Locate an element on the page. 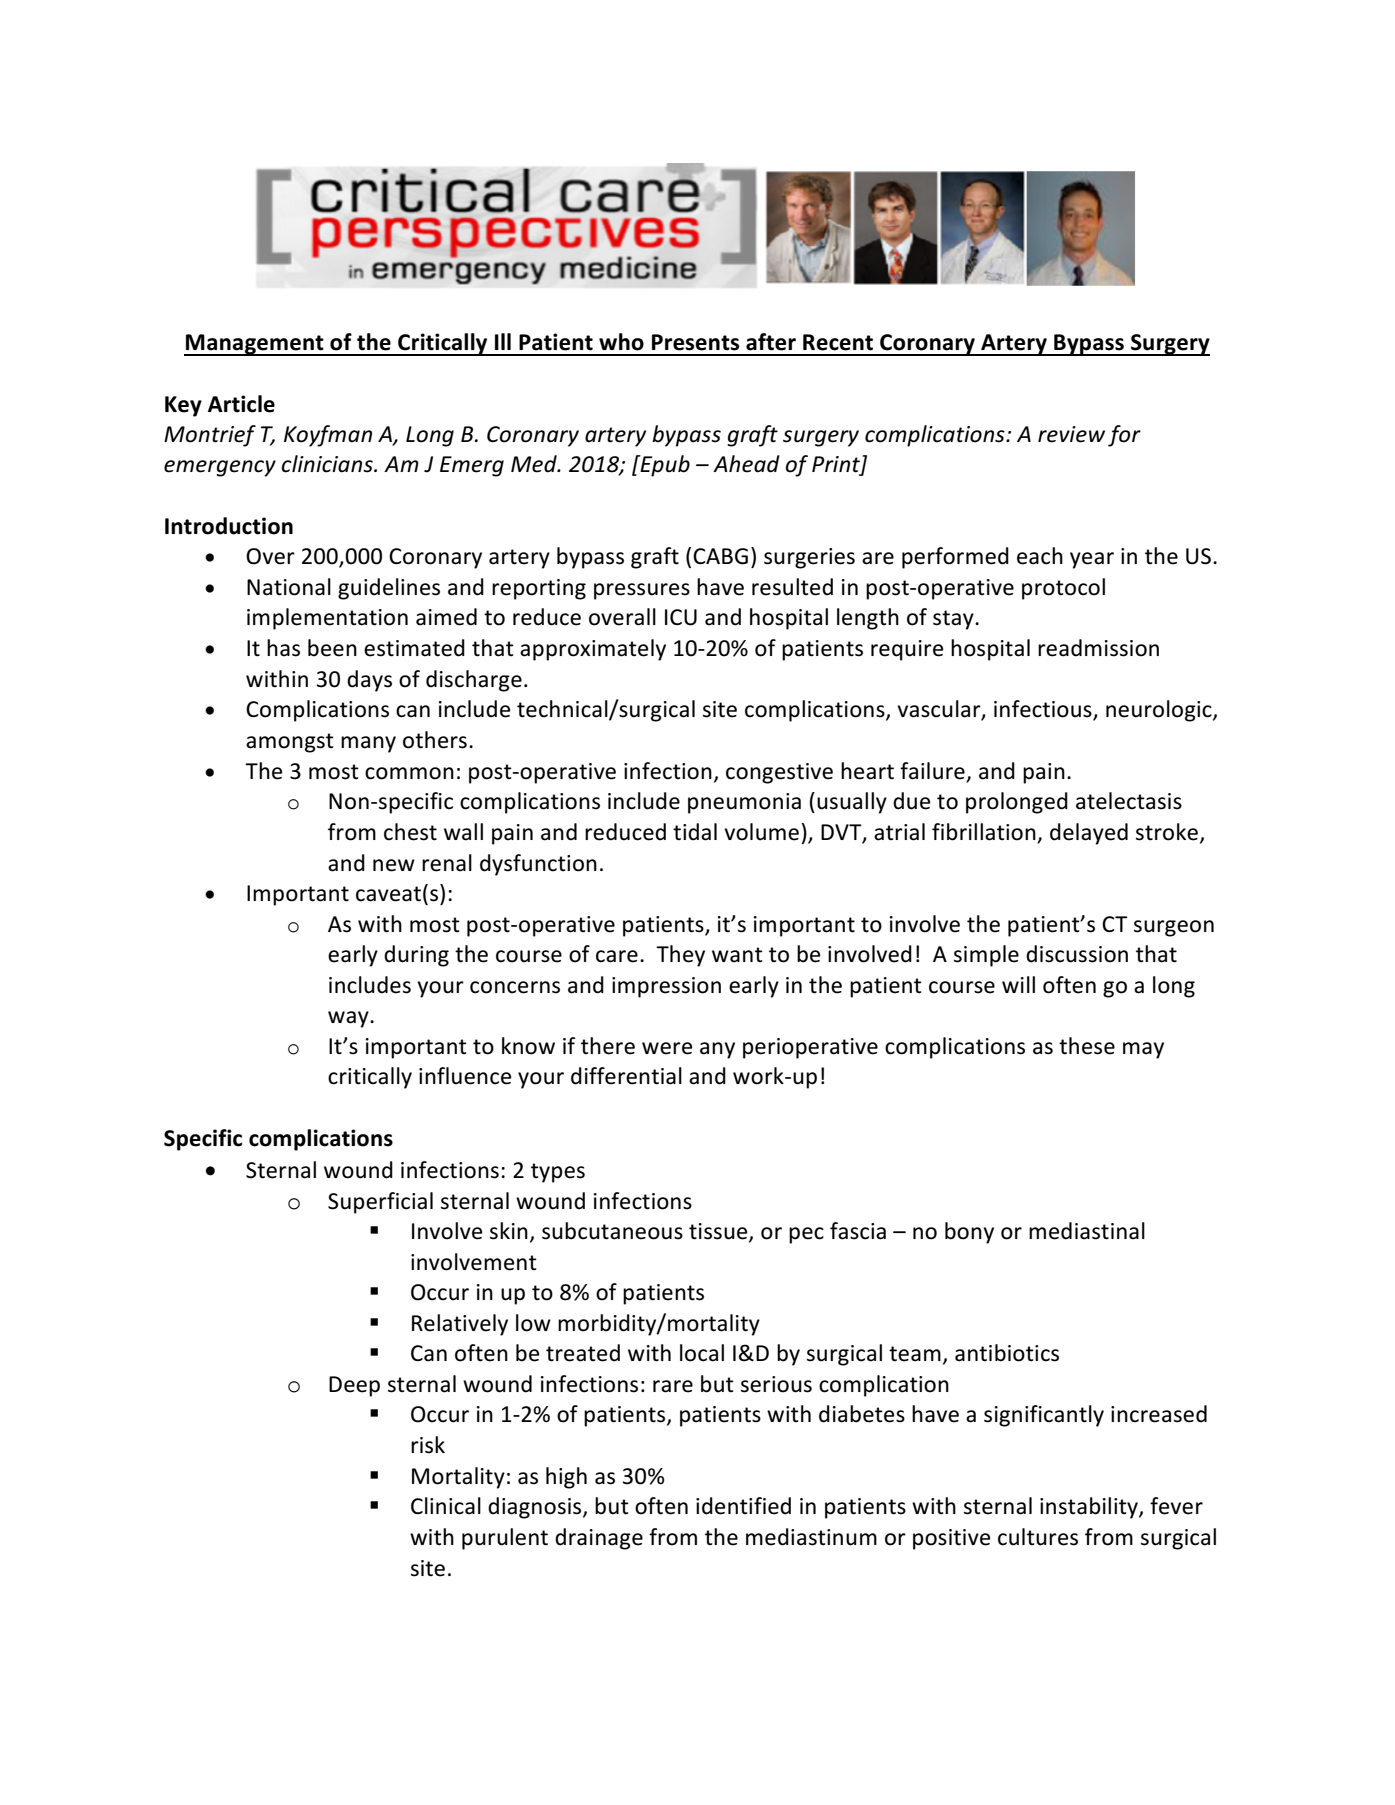  Presents is located at coordinates (695, 342).
